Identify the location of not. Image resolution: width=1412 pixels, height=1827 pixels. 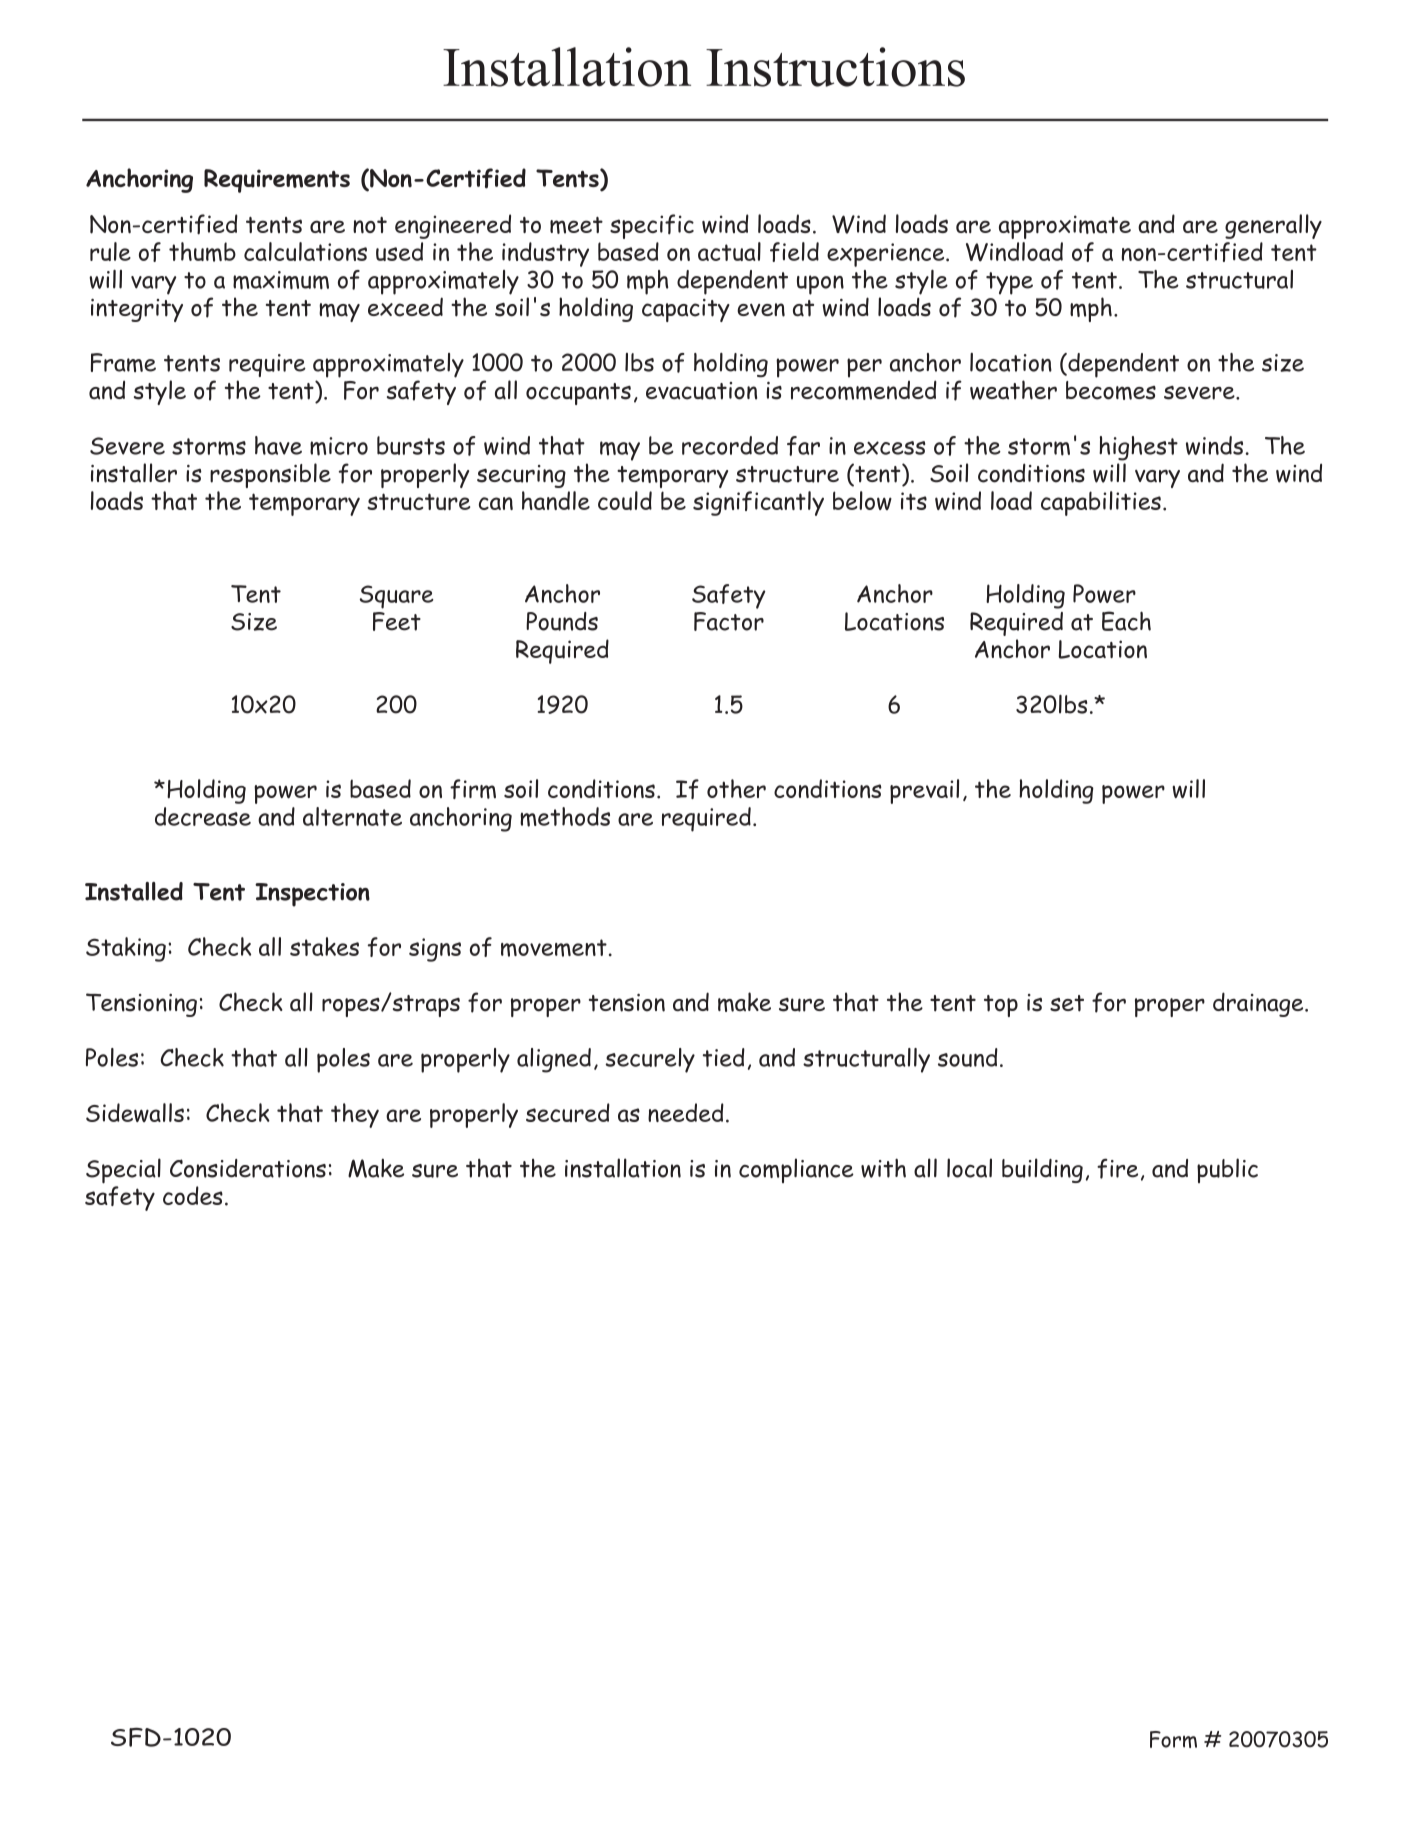
(370, 225).
